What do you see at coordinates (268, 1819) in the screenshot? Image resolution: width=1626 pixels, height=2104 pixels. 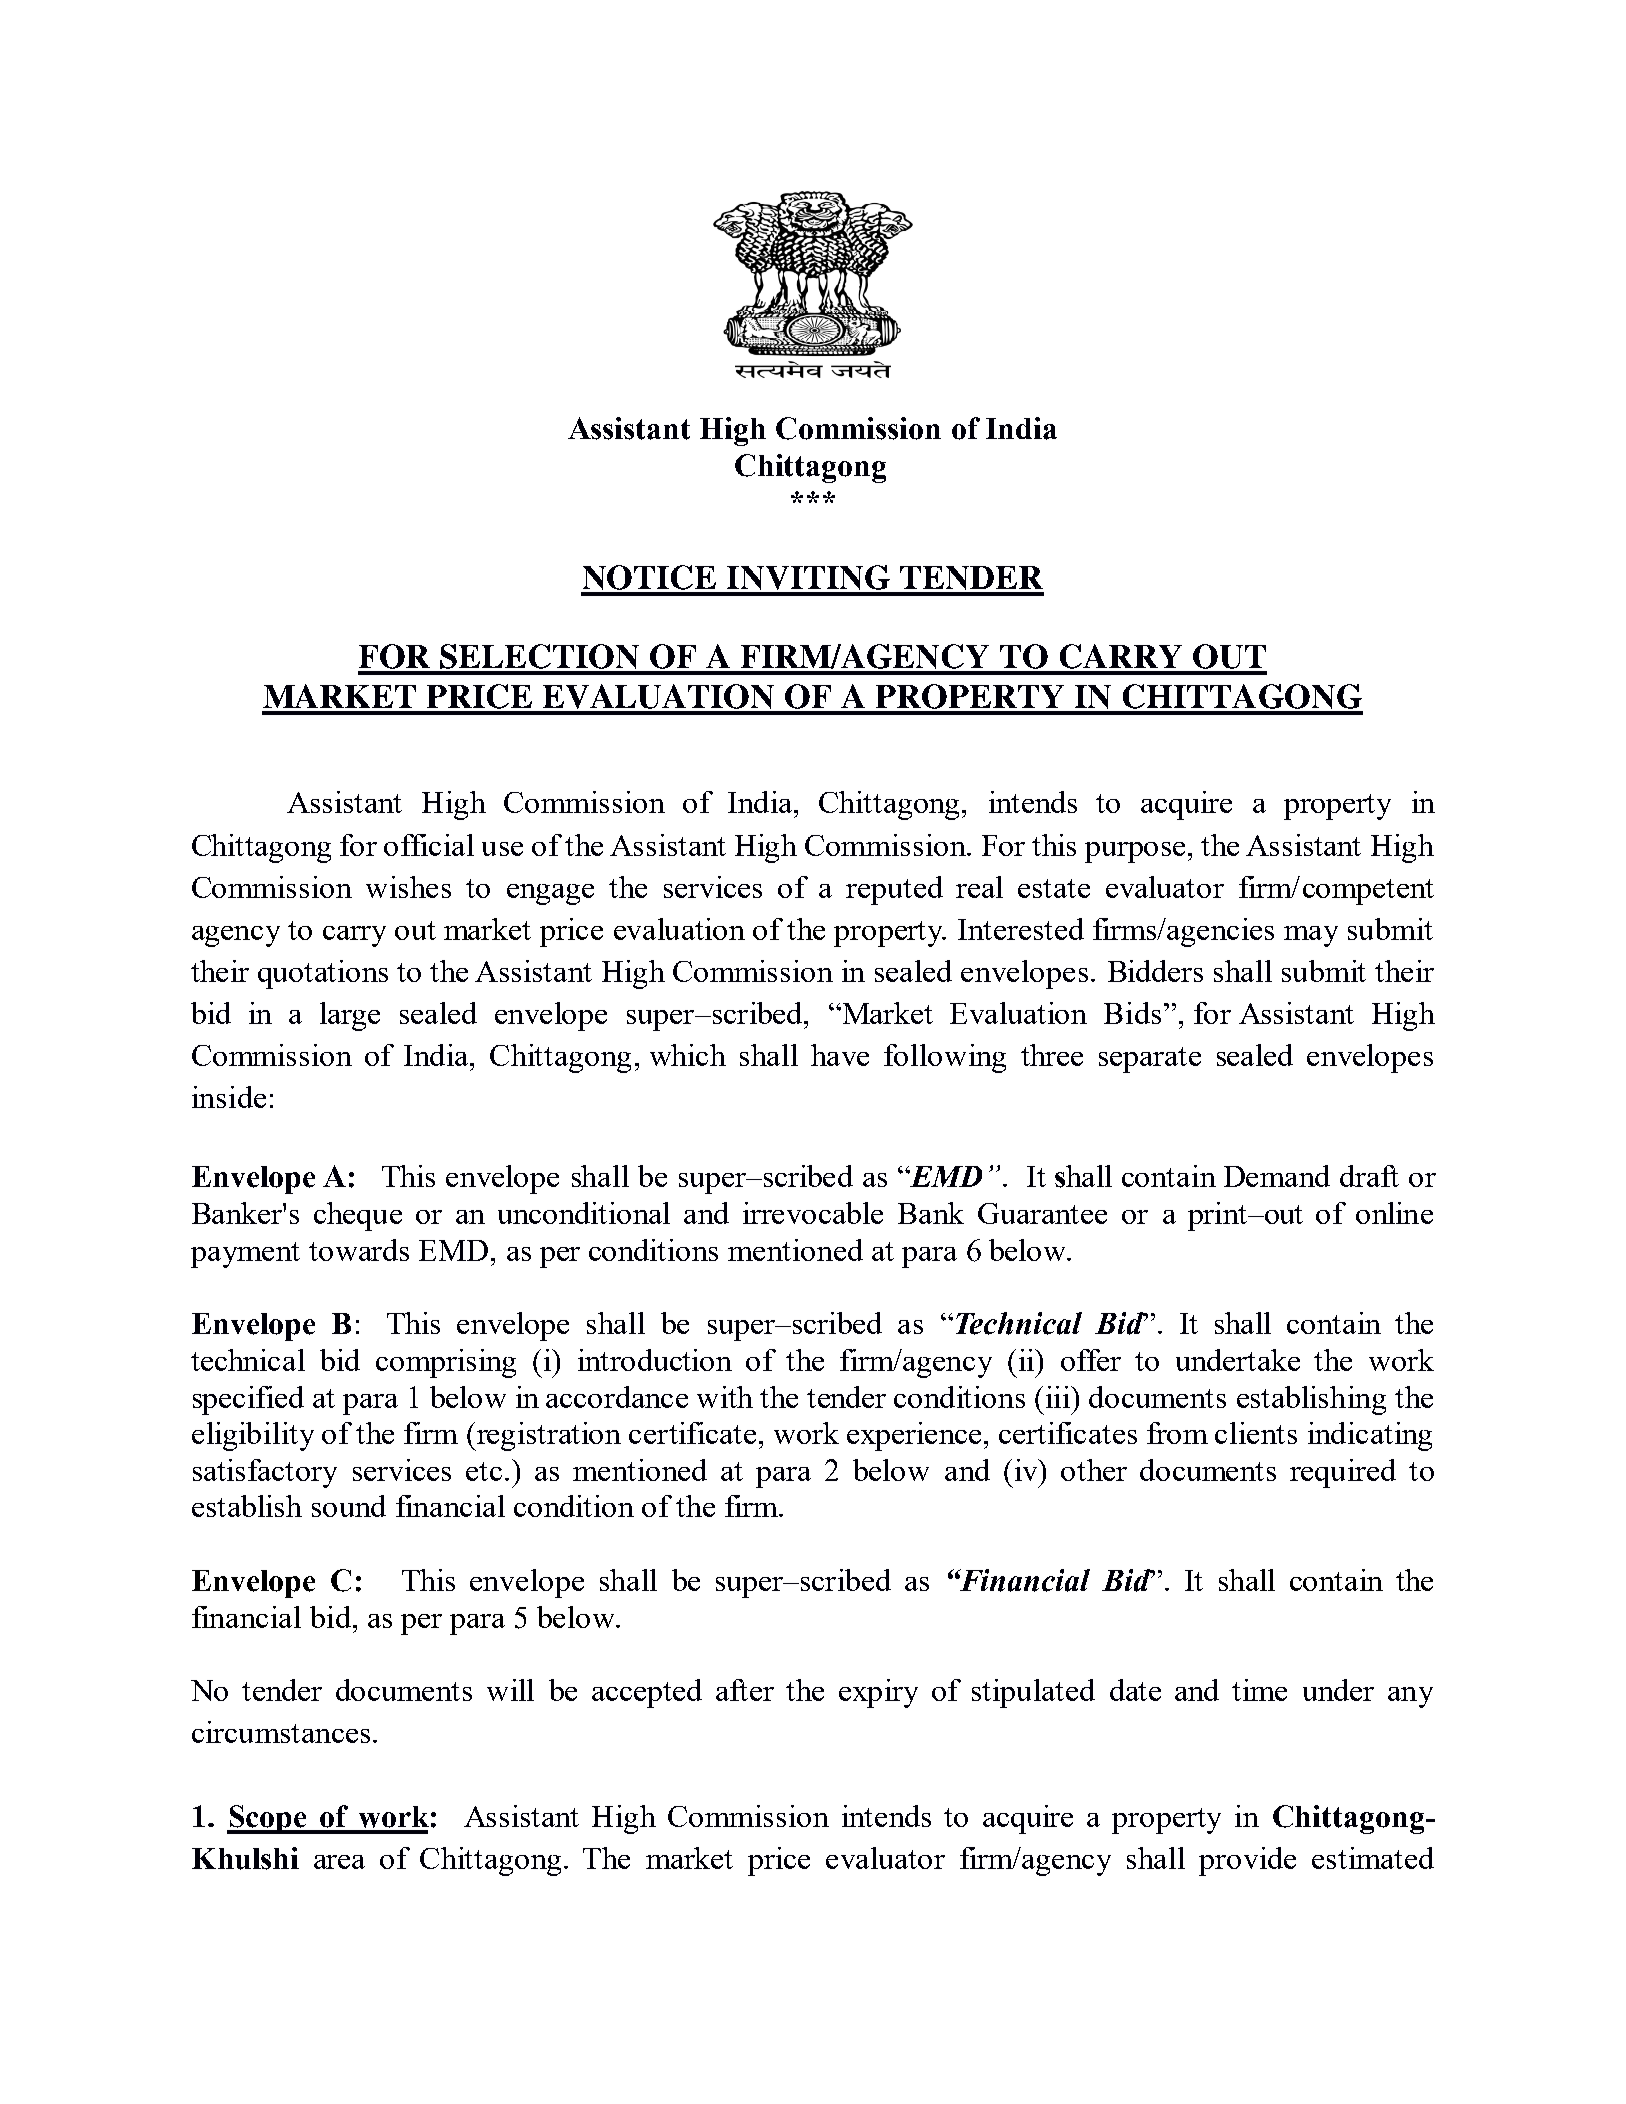 I see `Scope` at bounding box center [268, 1819].
